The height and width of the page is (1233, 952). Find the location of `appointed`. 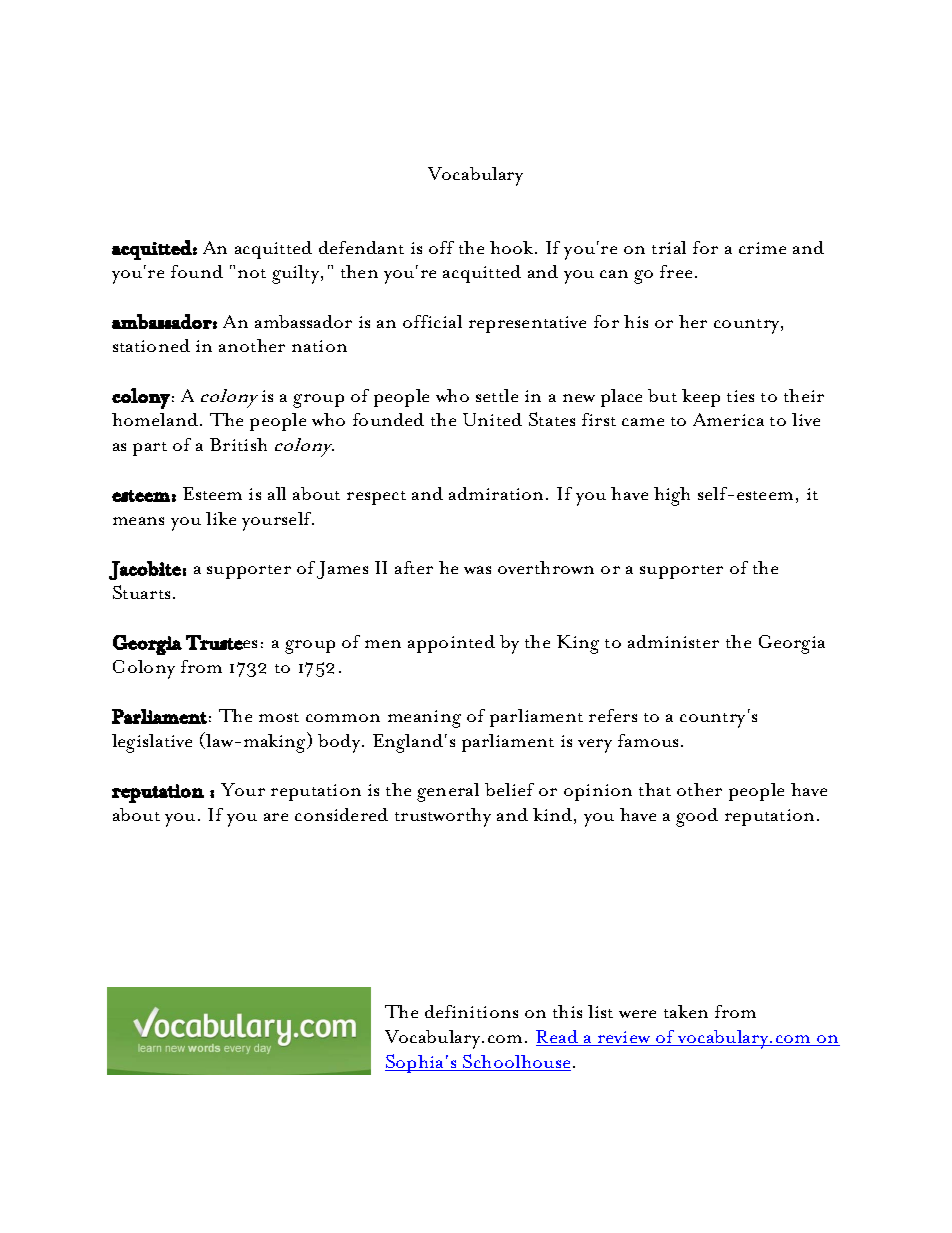

appointed is located at coordinates (451, 644).
